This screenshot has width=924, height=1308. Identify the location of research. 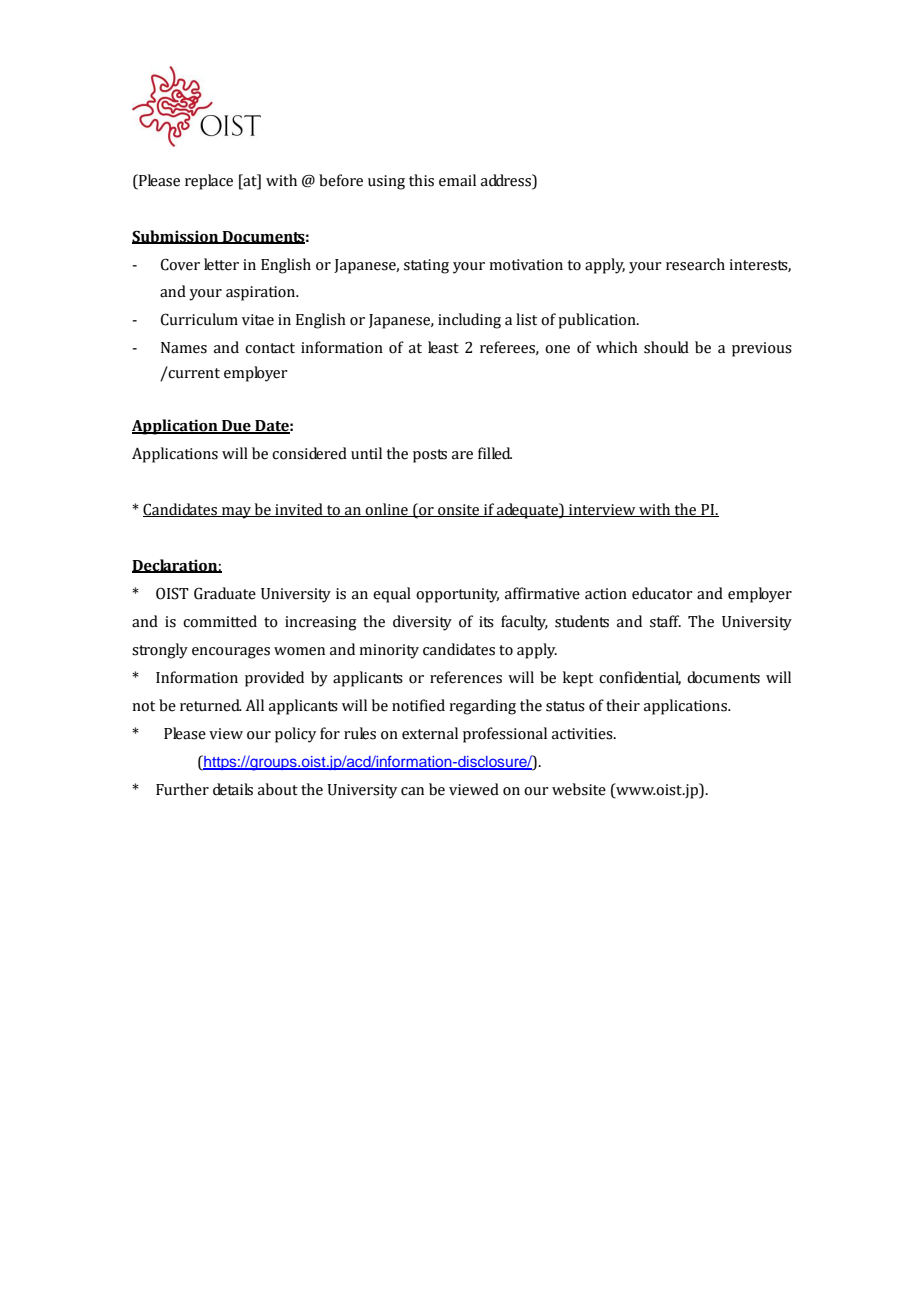
(695, 264).
